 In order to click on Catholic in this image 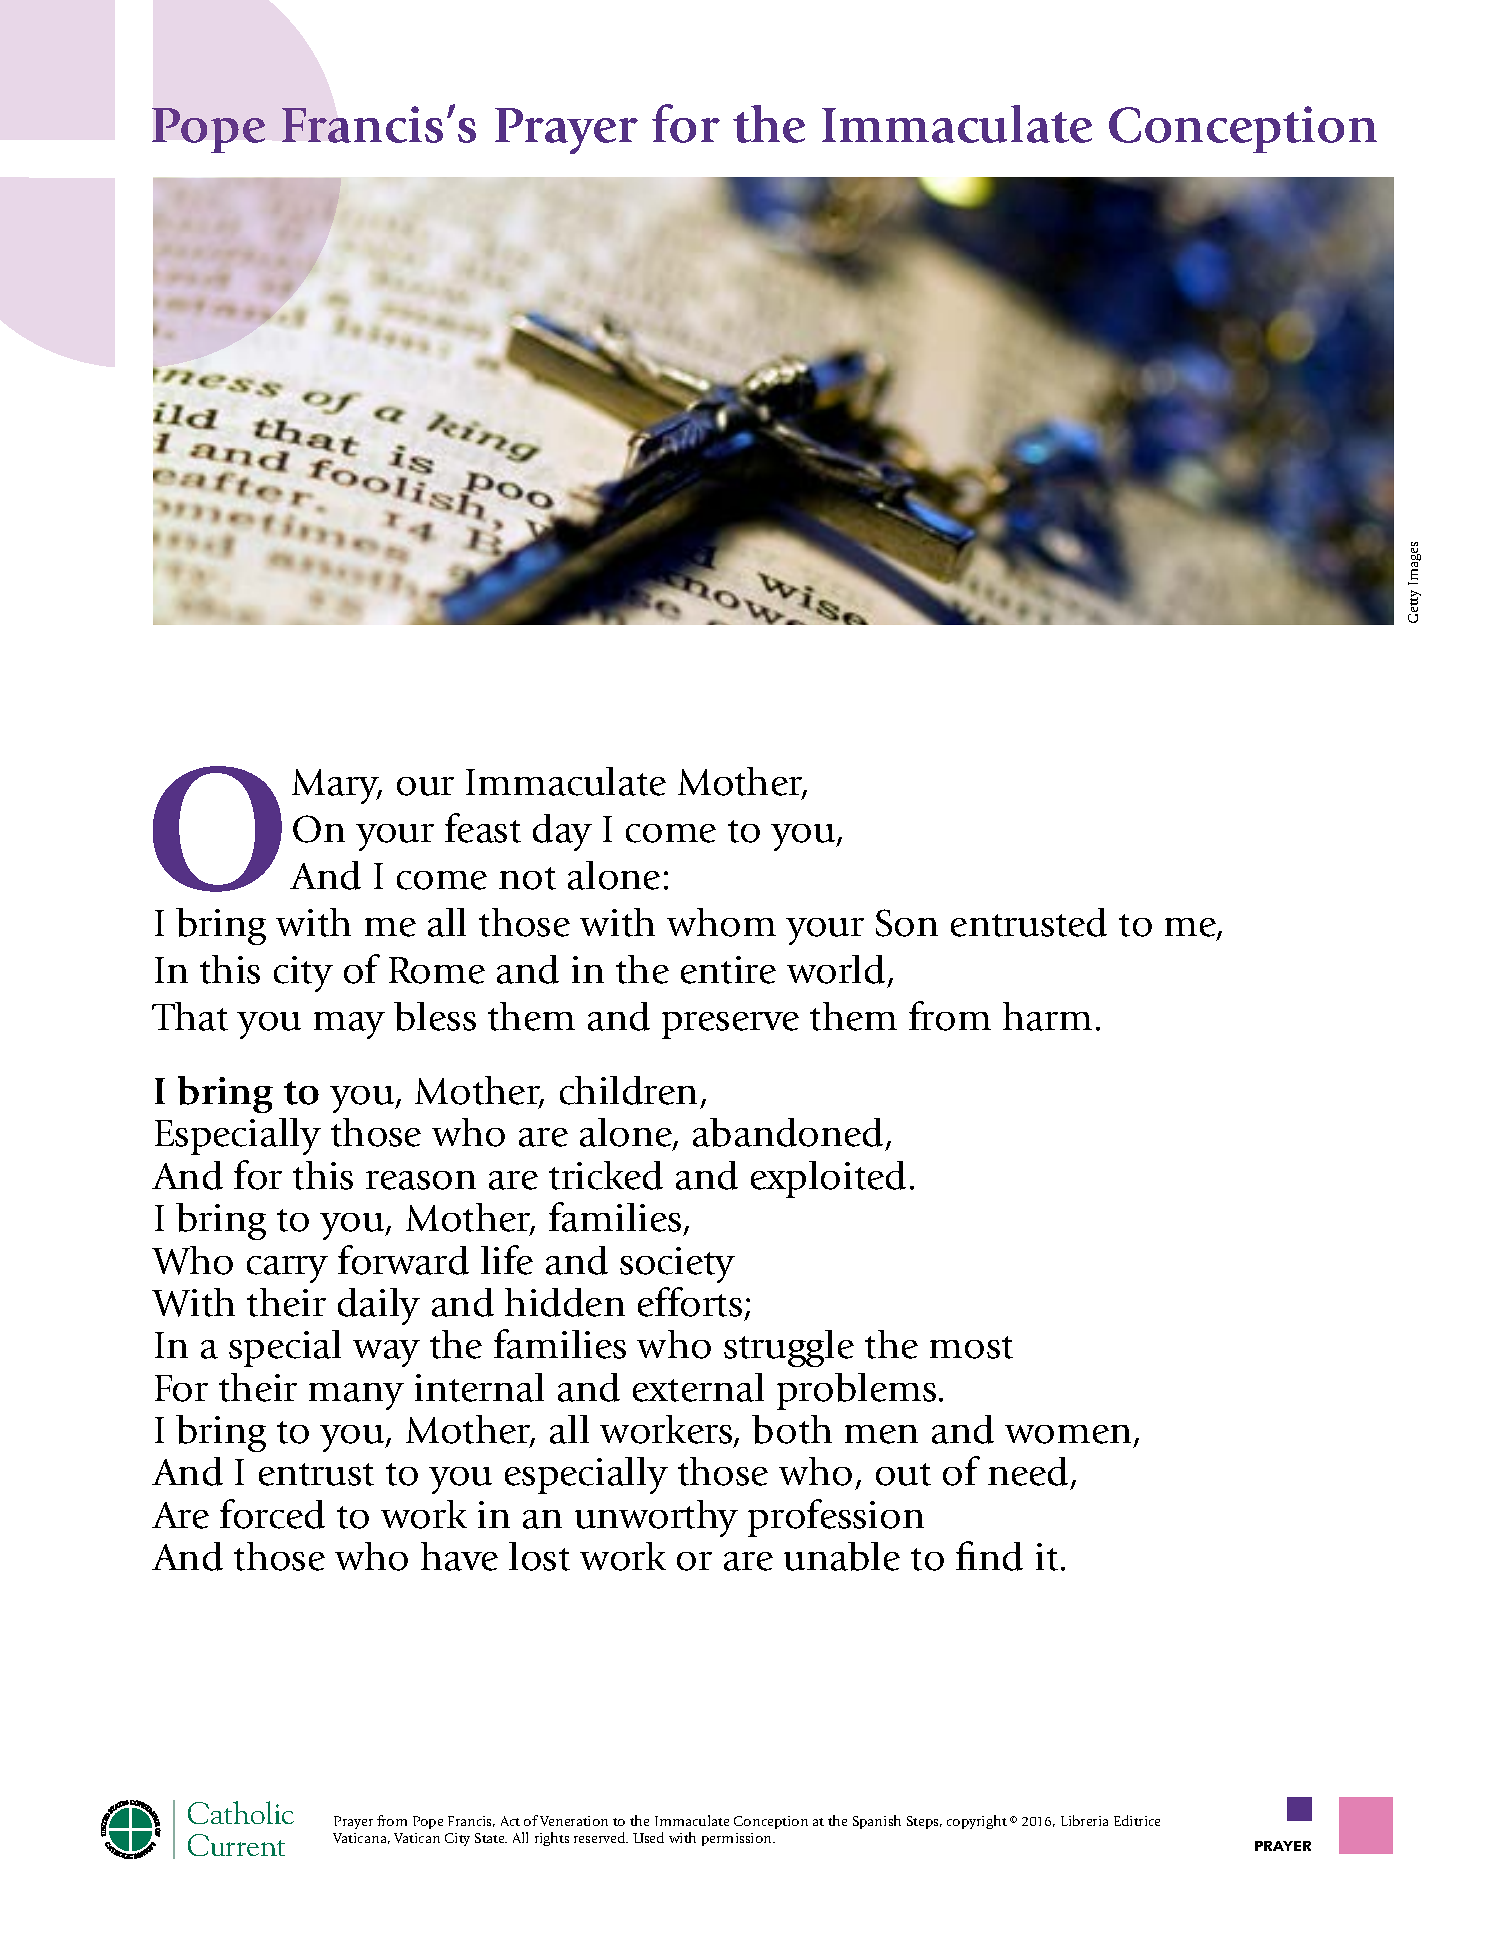, I will do `click(241, 1812)`.
